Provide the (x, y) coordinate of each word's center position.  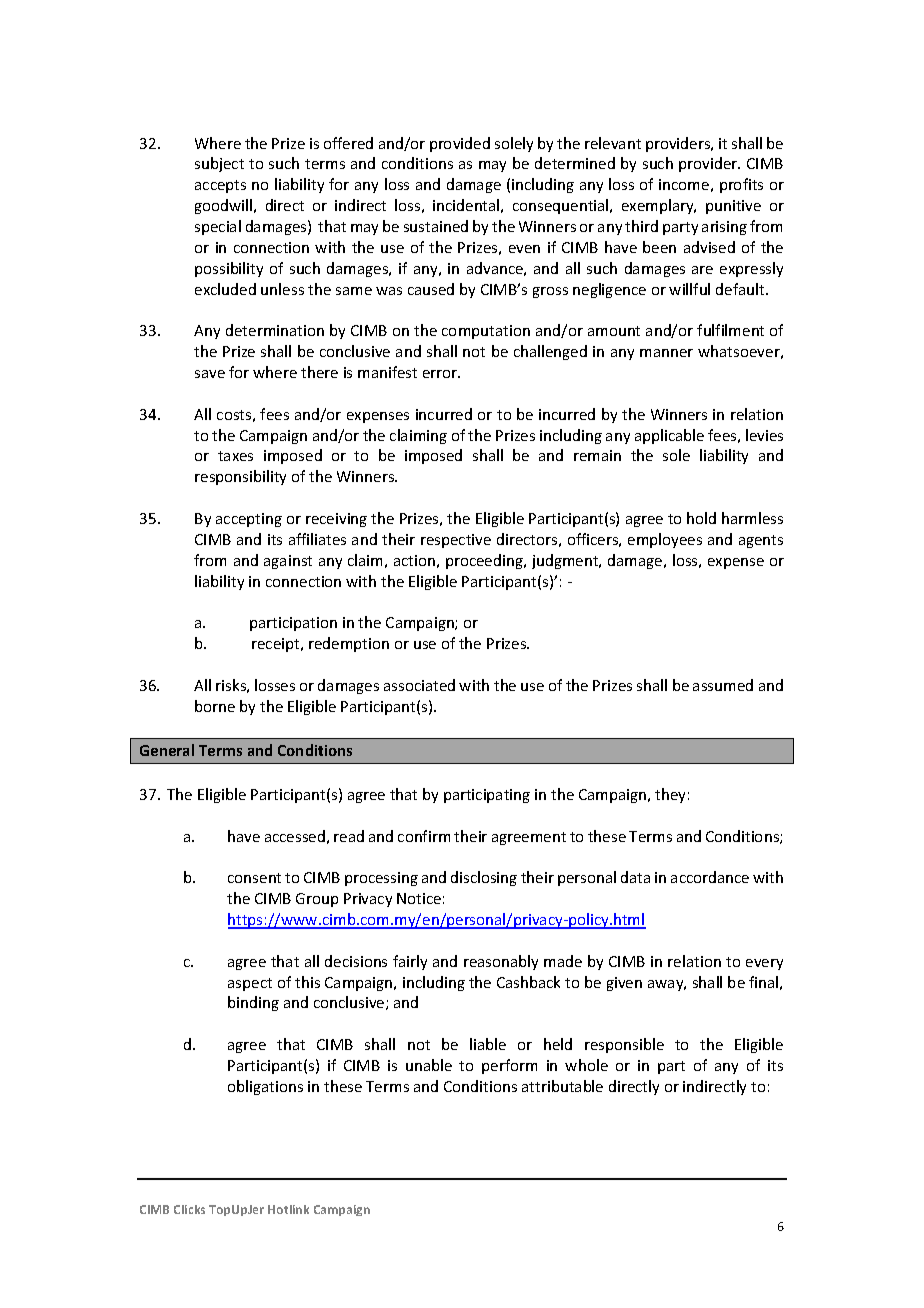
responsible (624, 1045)
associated (419, 685)
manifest (387, 372)
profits (741, 185)
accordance (710, 877)
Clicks (189, 1209)
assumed (723, 685)
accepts (220, 186)
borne (215, 706)
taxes (235, 456)
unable (429, 1065)
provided (460, 144)
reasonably (501, 962)
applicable (669, 436)
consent (254, 878)
